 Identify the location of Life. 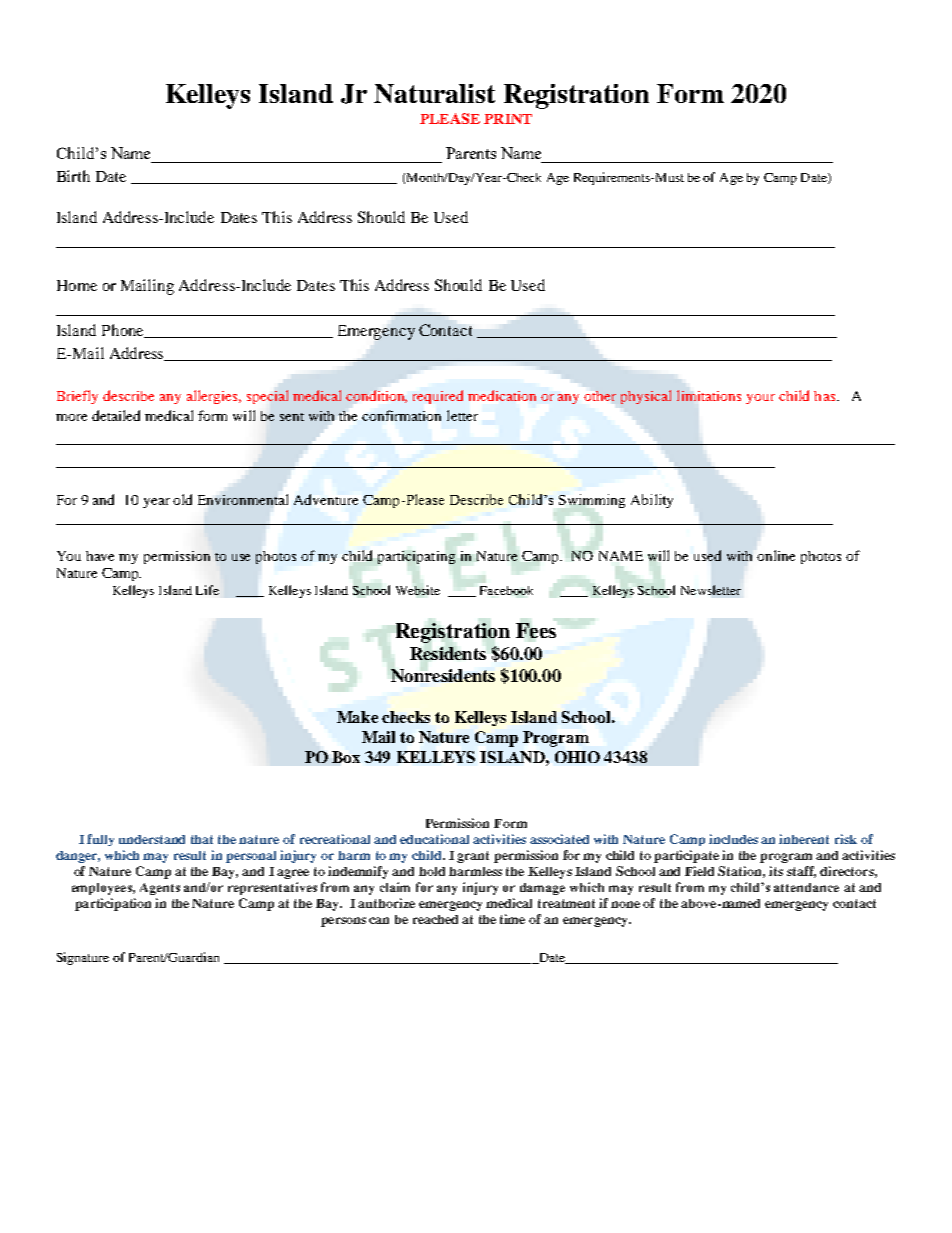
(207, 590).
